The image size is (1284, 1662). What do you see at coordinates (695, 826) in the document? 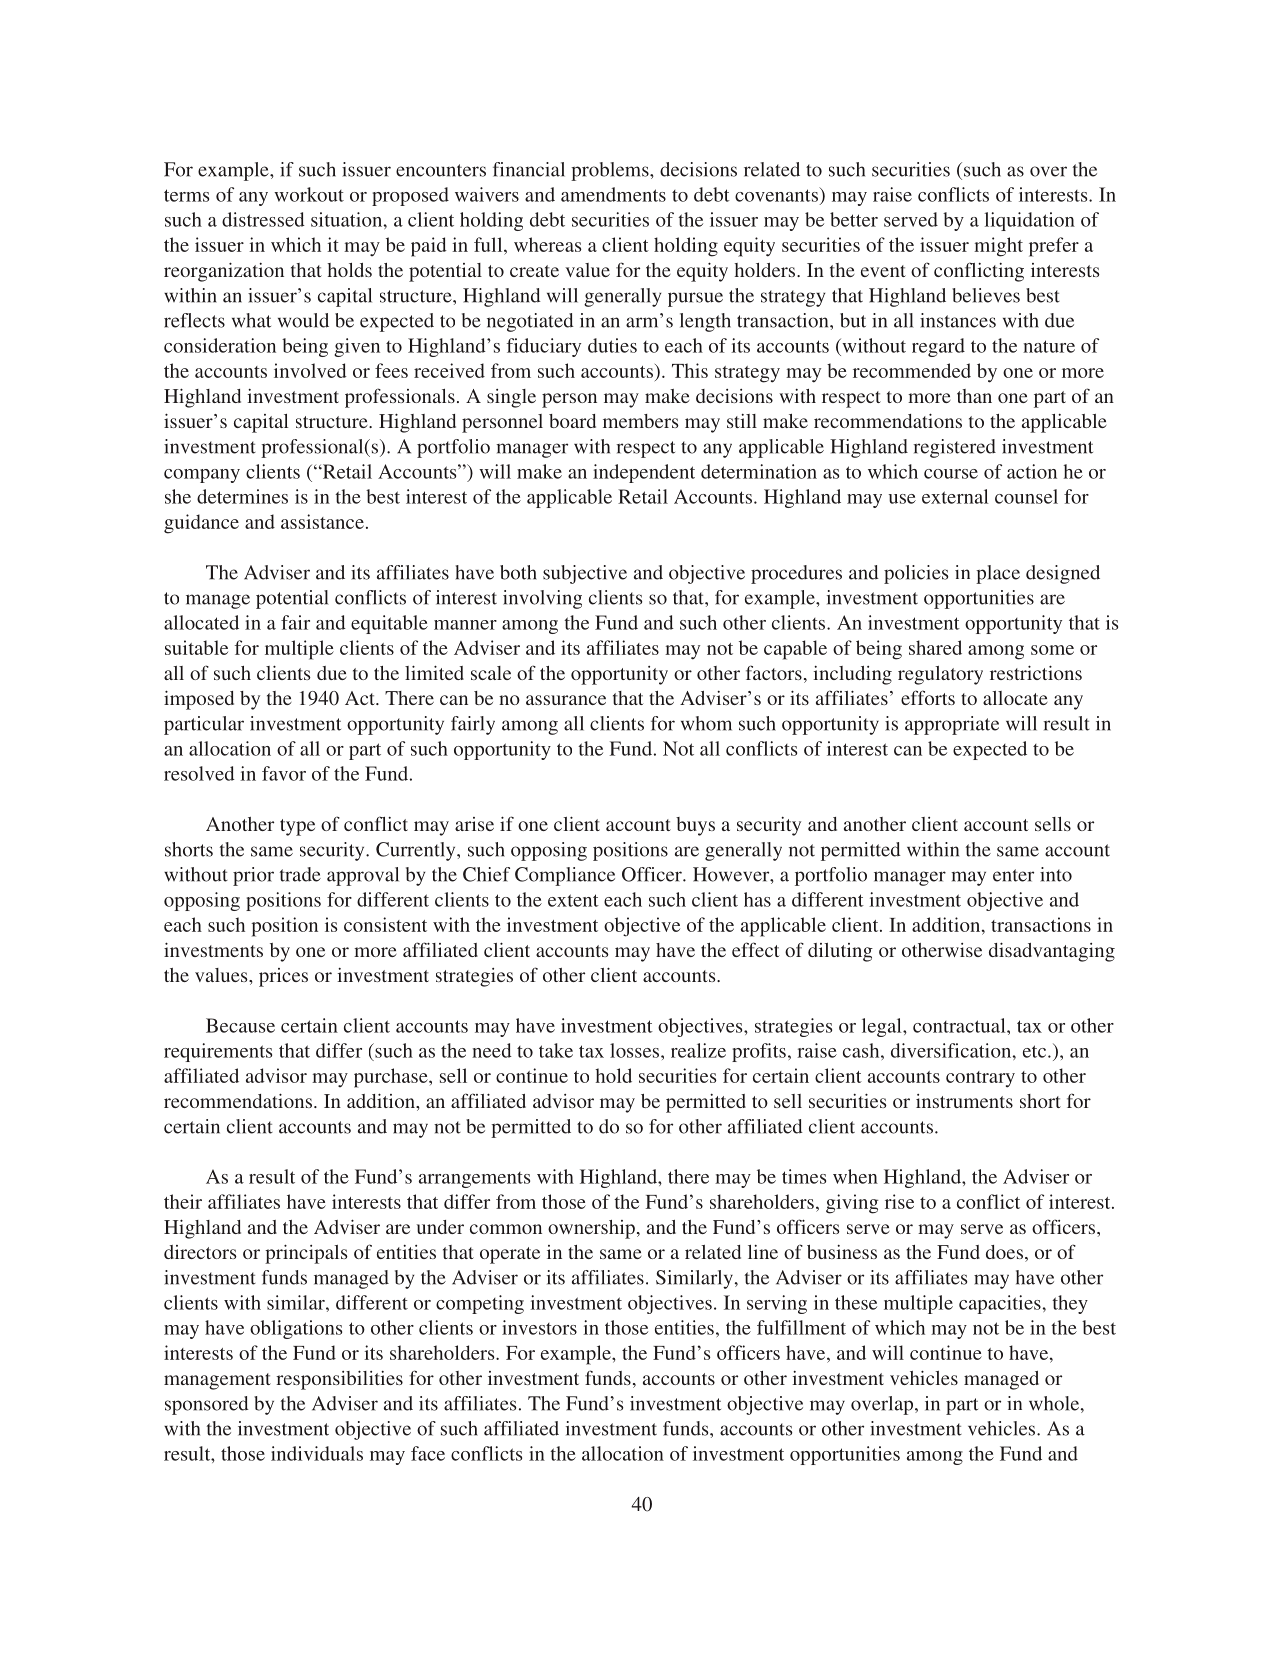
I see `buys` at bounding box center [695, 826].
